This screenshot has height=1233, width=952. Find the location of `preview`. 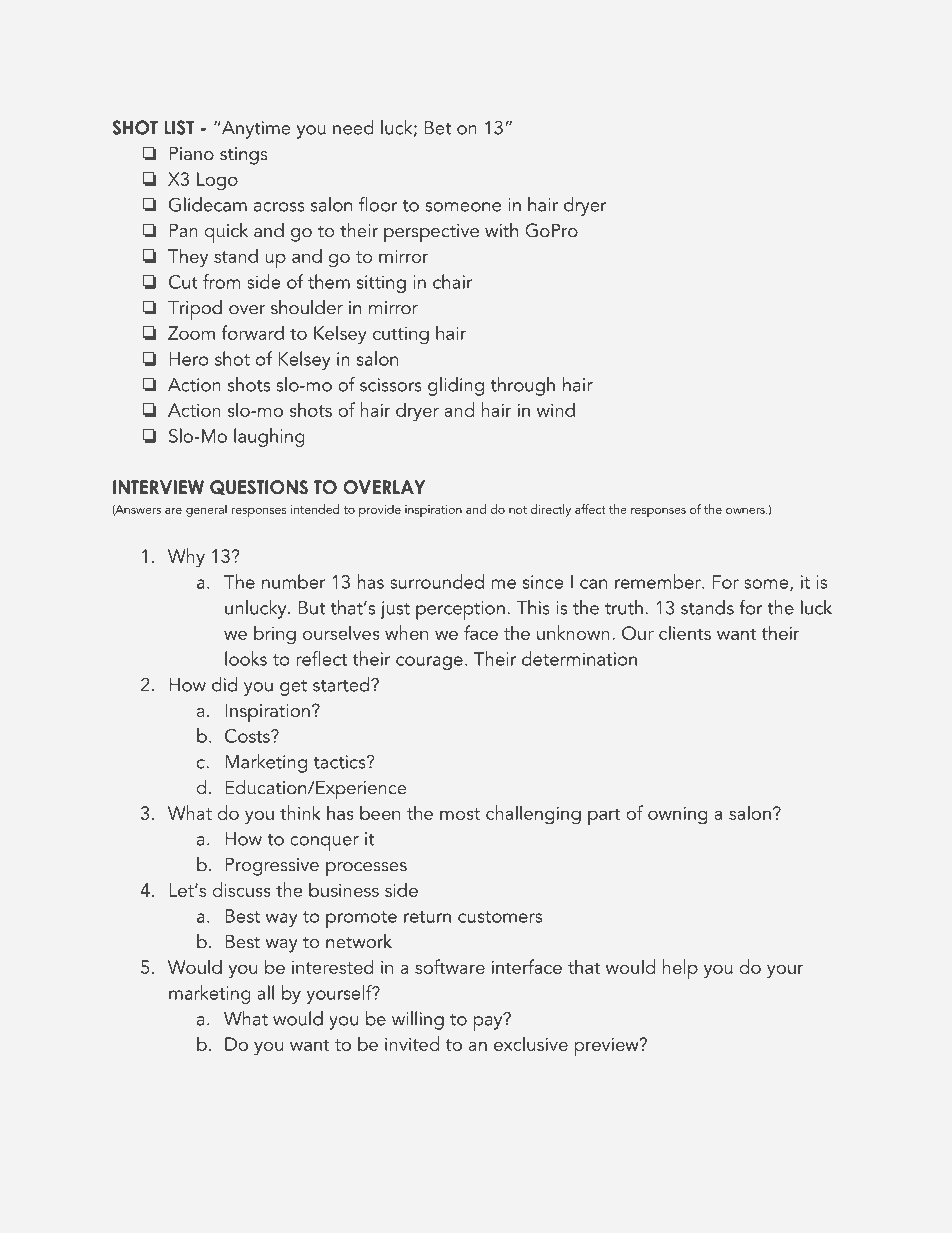

preview is located at coordinates (608, 1047).
